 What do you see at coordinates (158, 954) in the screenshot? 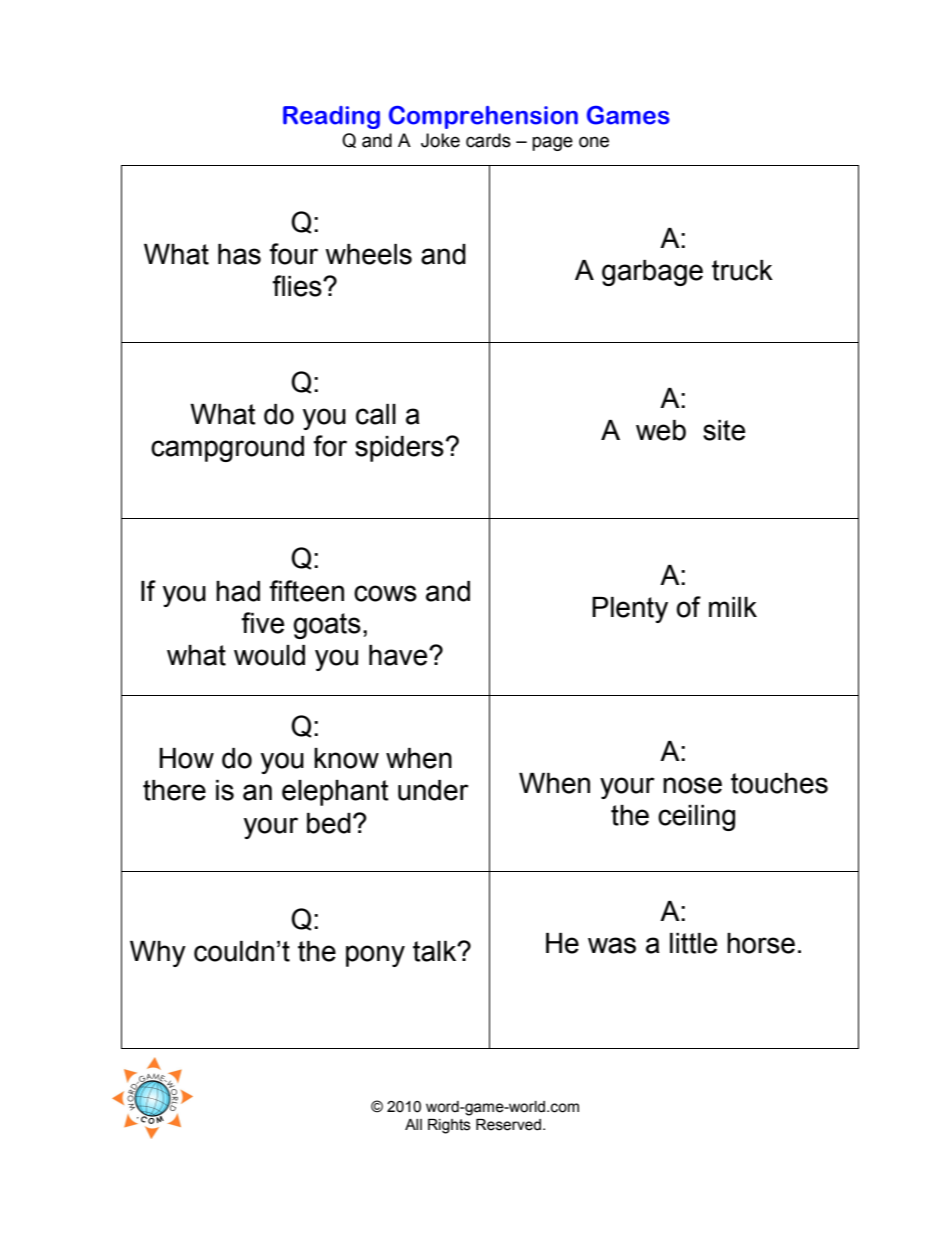
I see `Why` at bounding box center [158, 954].
